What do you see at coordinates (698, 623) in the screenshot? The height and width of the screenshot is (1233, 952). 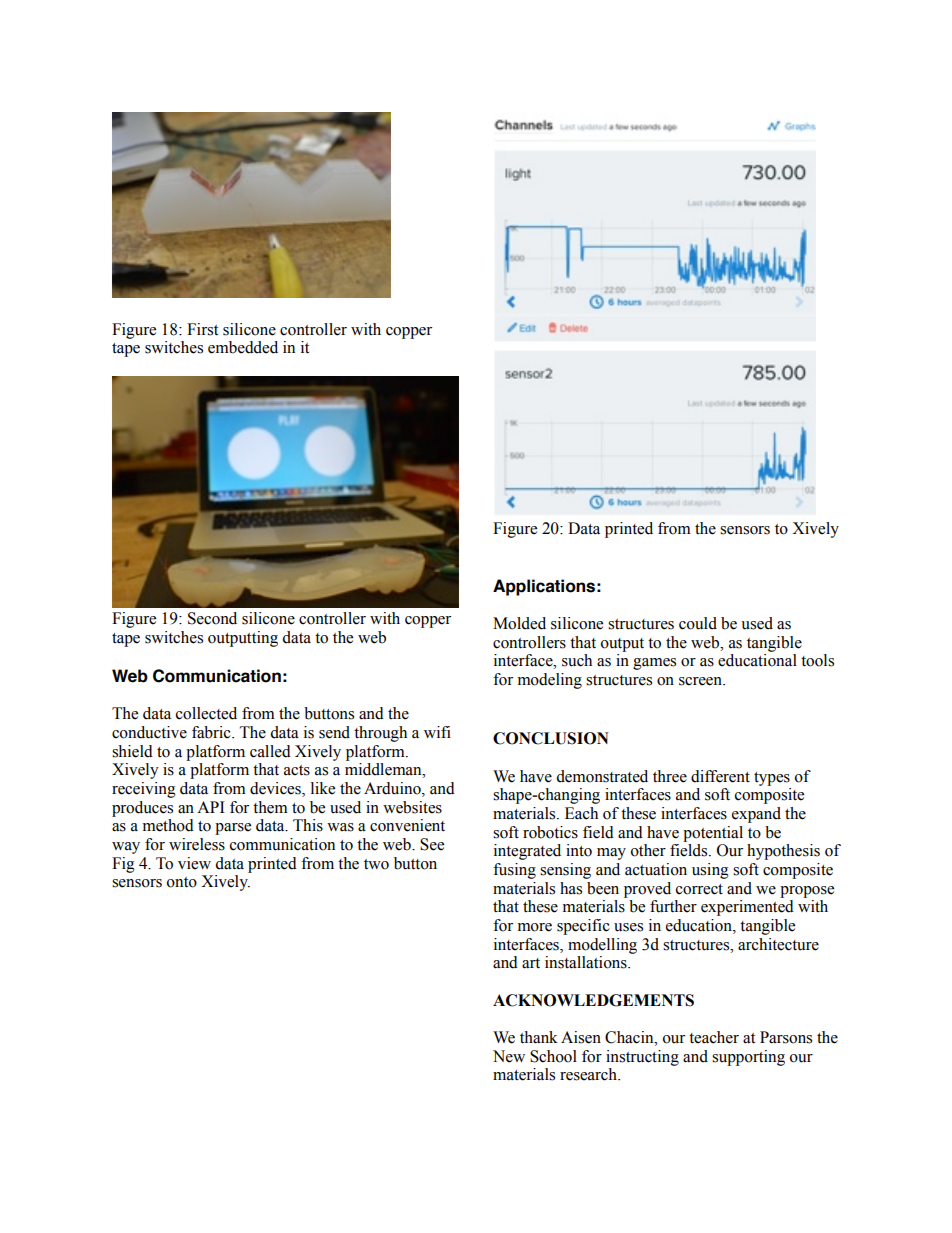 I see `could` at bounding box center [698, 623].
